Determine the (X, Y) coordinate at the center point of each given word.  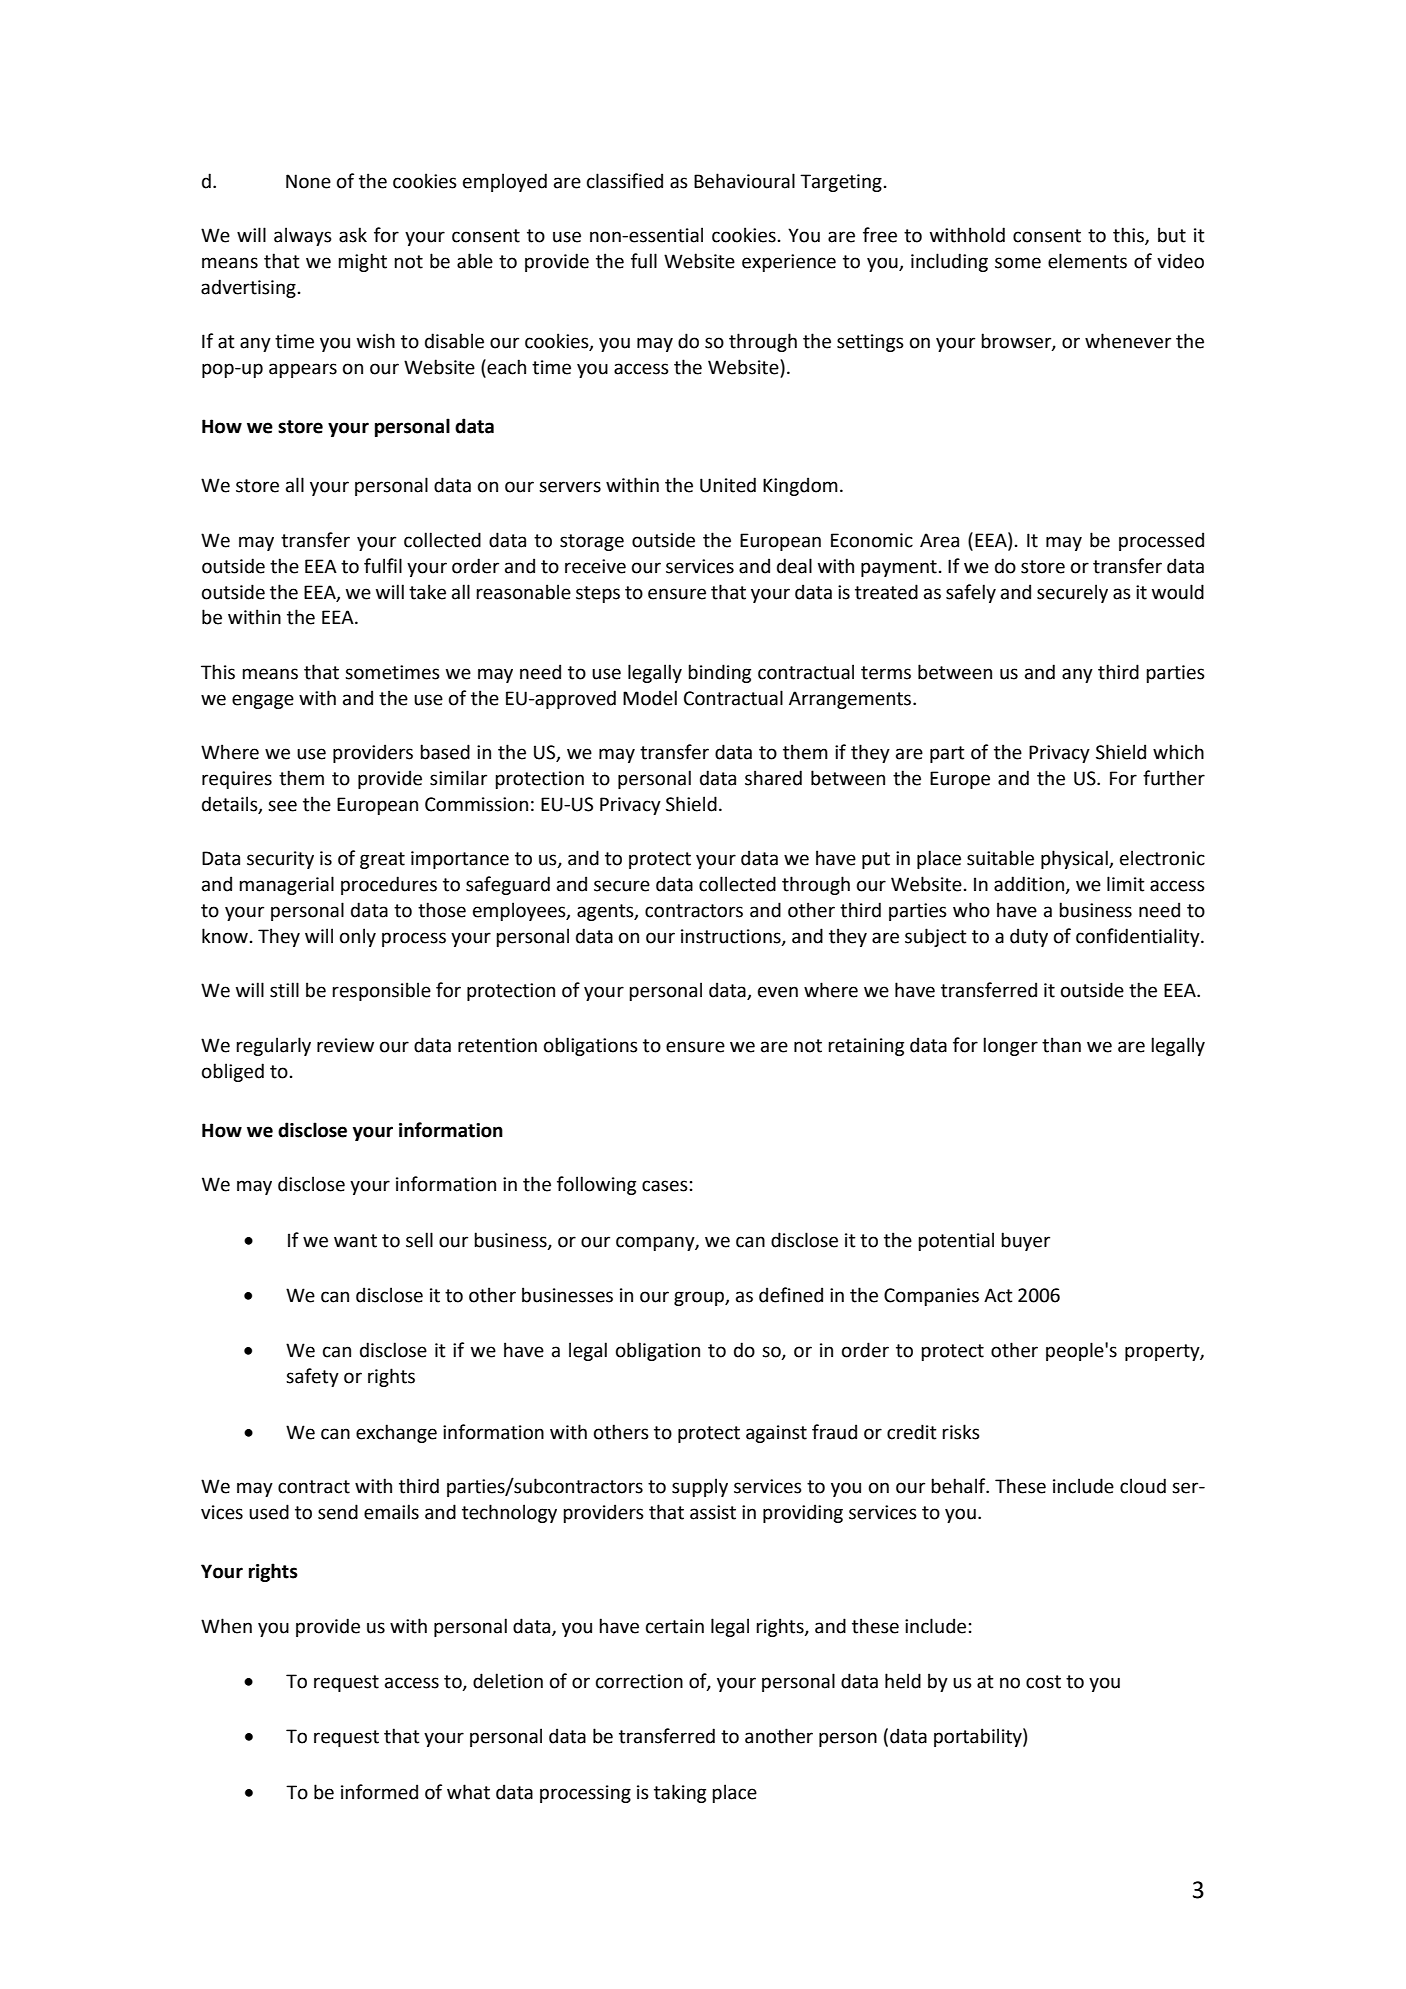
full (644, 261)
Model (650, 698)
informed (379, 1792)
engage (263, 701)
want (355, 1241)
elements (1087, 261)
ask (353, 235)
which (1178, 752)
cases (665, 1186)
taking (680, 1793)
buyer (1025, 1241)
